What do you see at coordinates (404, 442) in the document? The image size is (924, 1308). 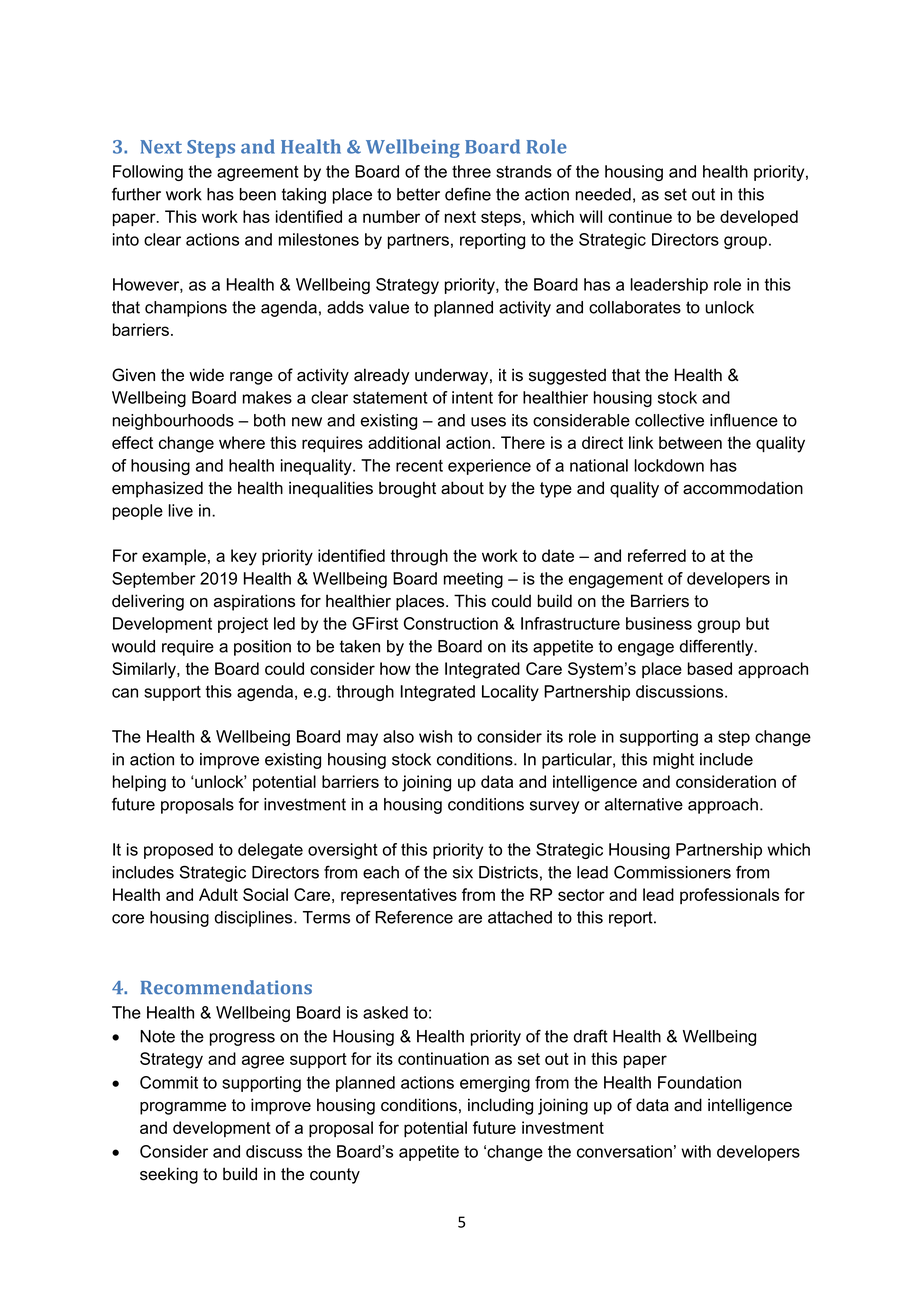 I see `additional` at bounding box center [404, 442].
